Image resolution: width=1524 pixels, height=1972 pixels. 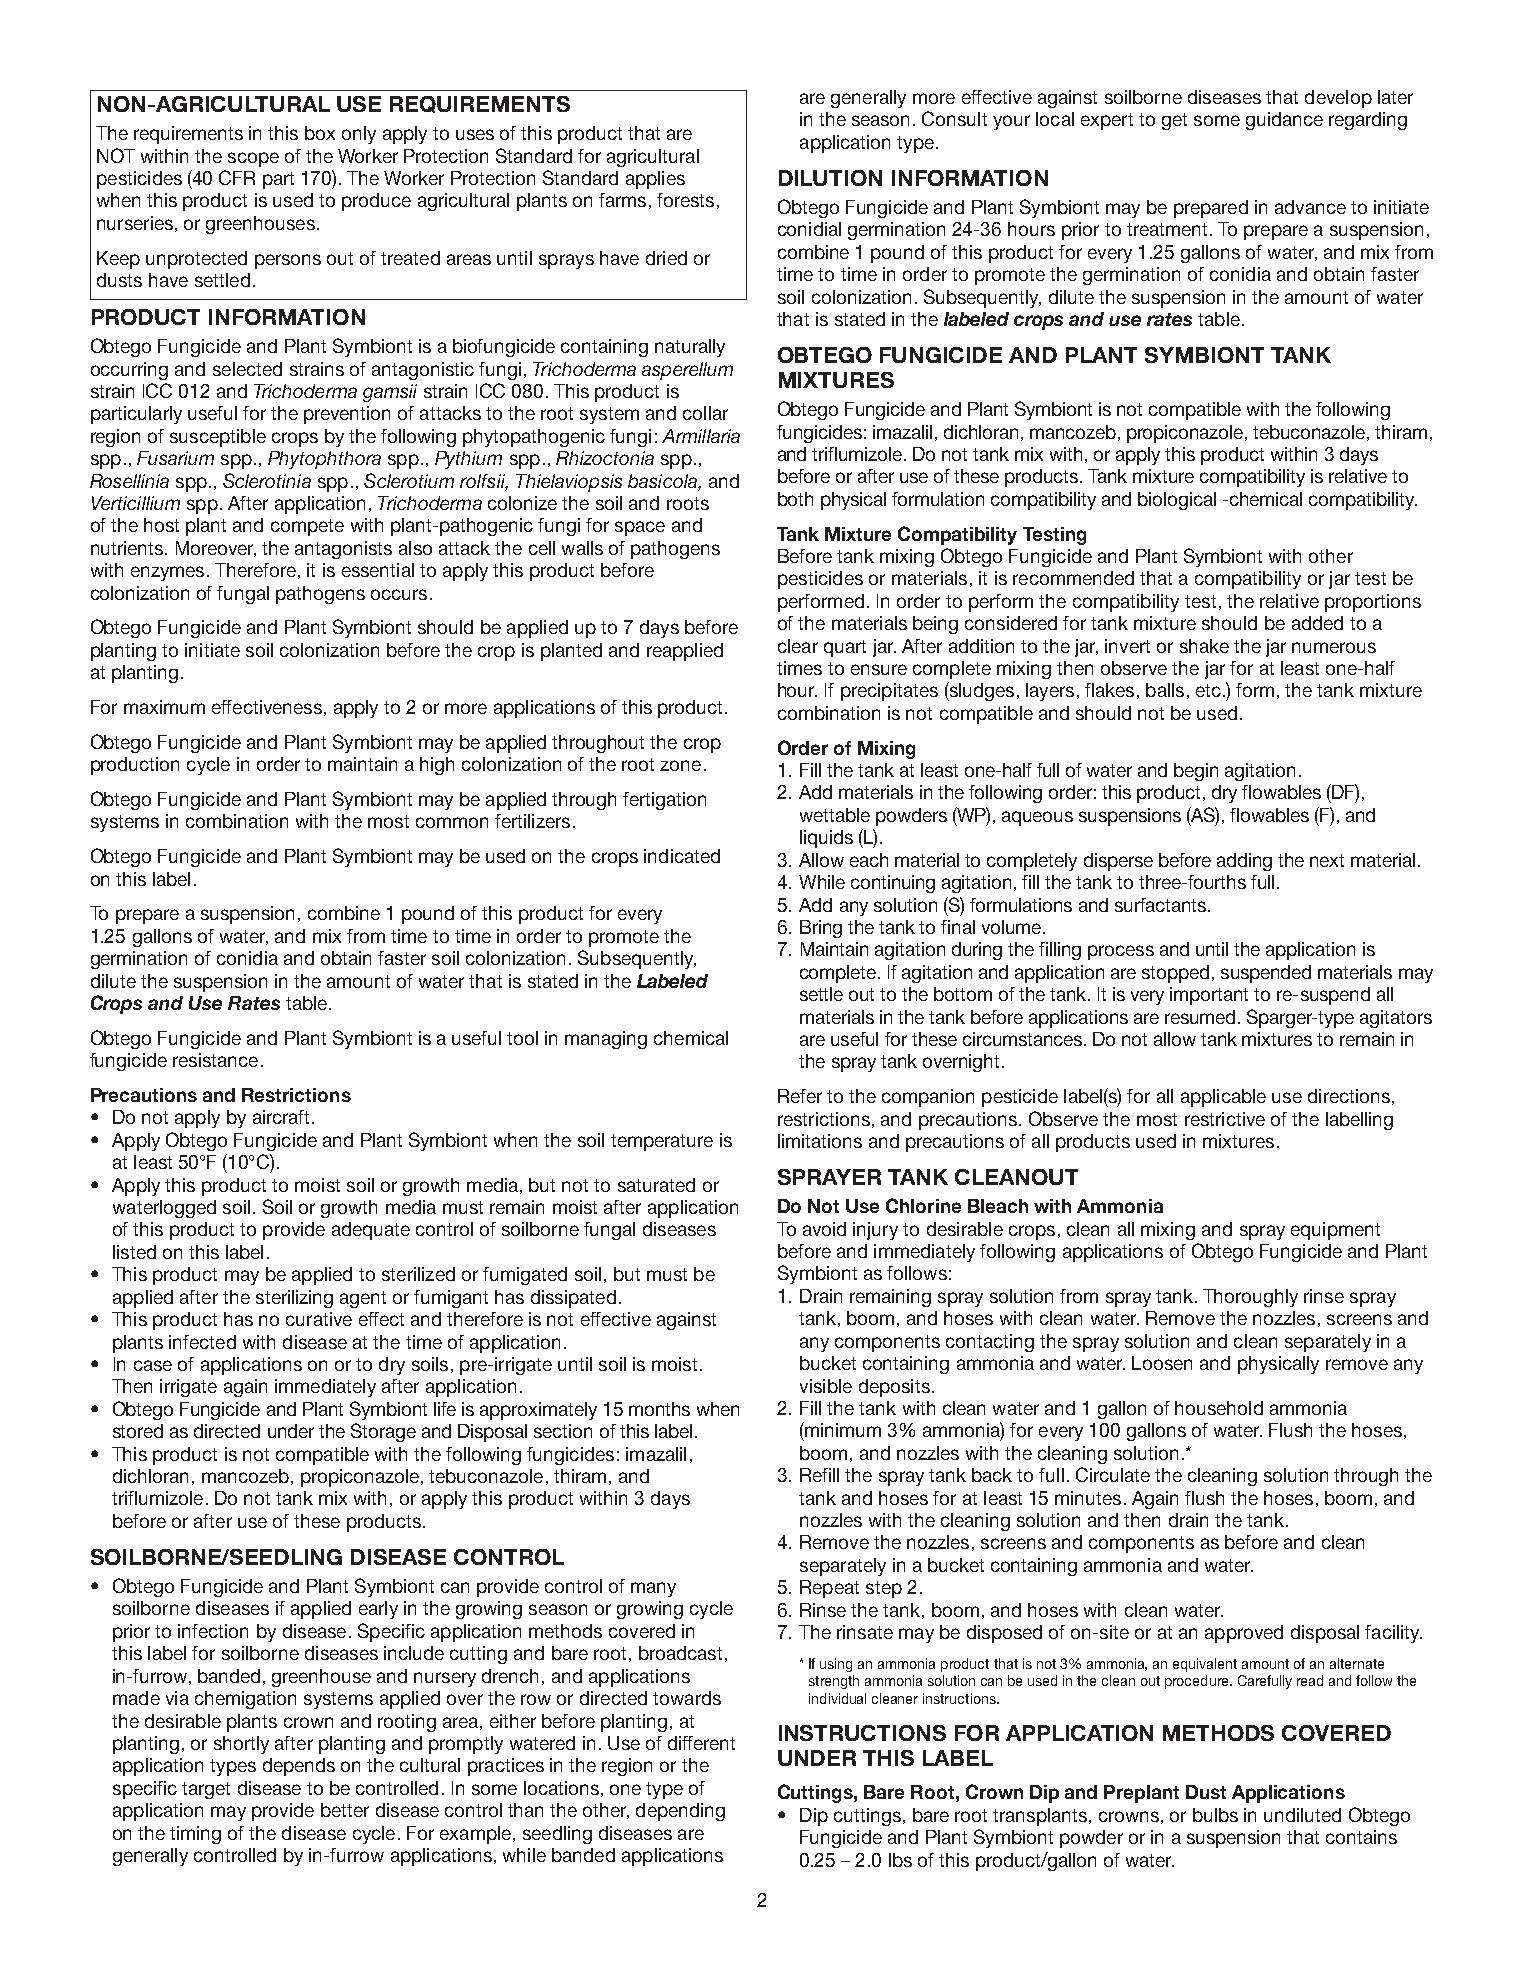 What do you see at coordinates (202, 1342) in the screenshot?
I see `infected` at bounding box center [202, 1342].
